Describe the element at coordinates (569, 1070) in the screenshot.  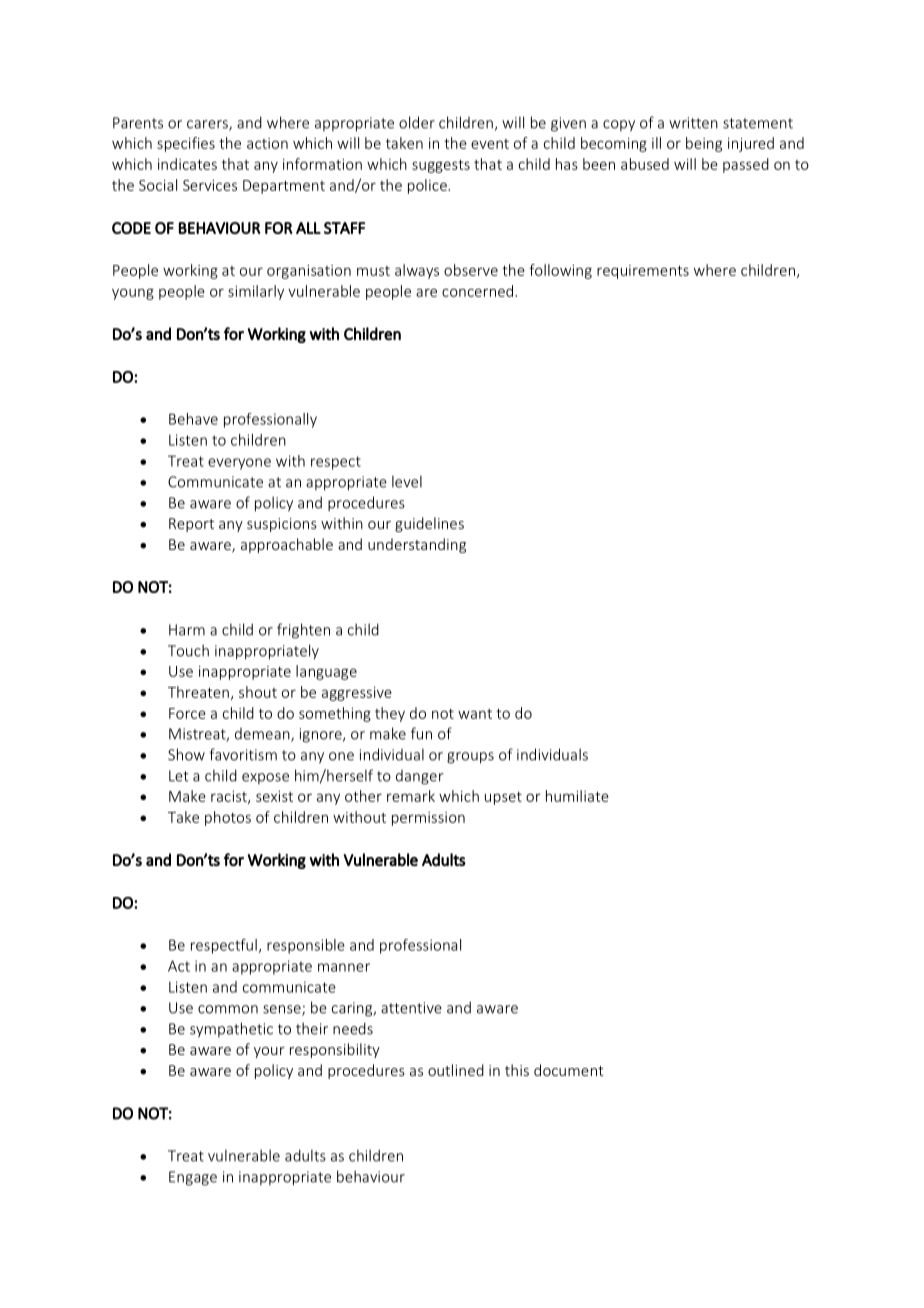
I see `document` at that location.
